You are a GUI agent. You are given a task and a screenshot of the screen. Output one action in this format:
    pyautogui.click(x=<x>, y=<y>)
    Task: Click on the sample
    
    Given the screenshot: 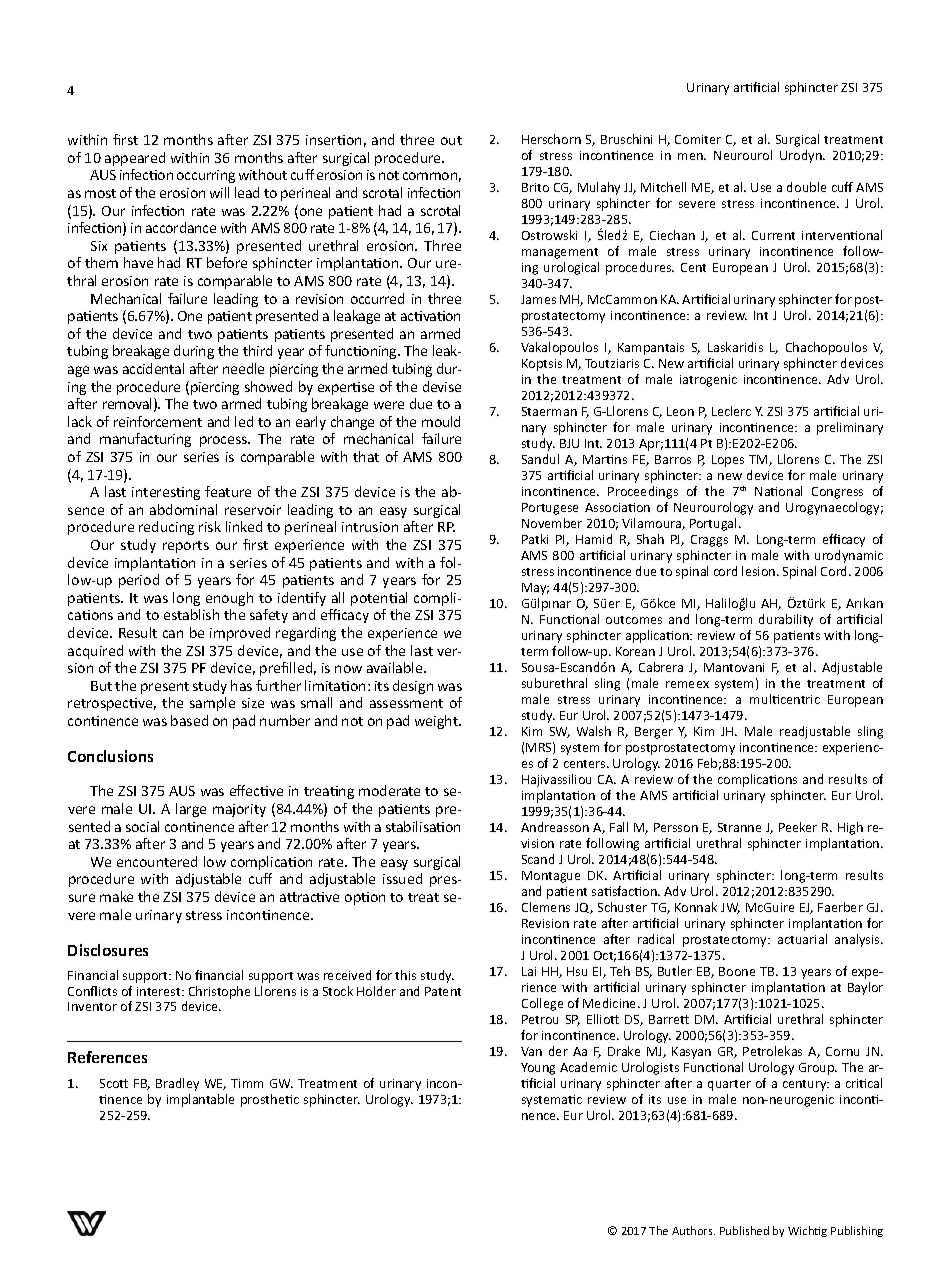 What is the action you would take?
    pyautogui.click(x=212, y=704)
